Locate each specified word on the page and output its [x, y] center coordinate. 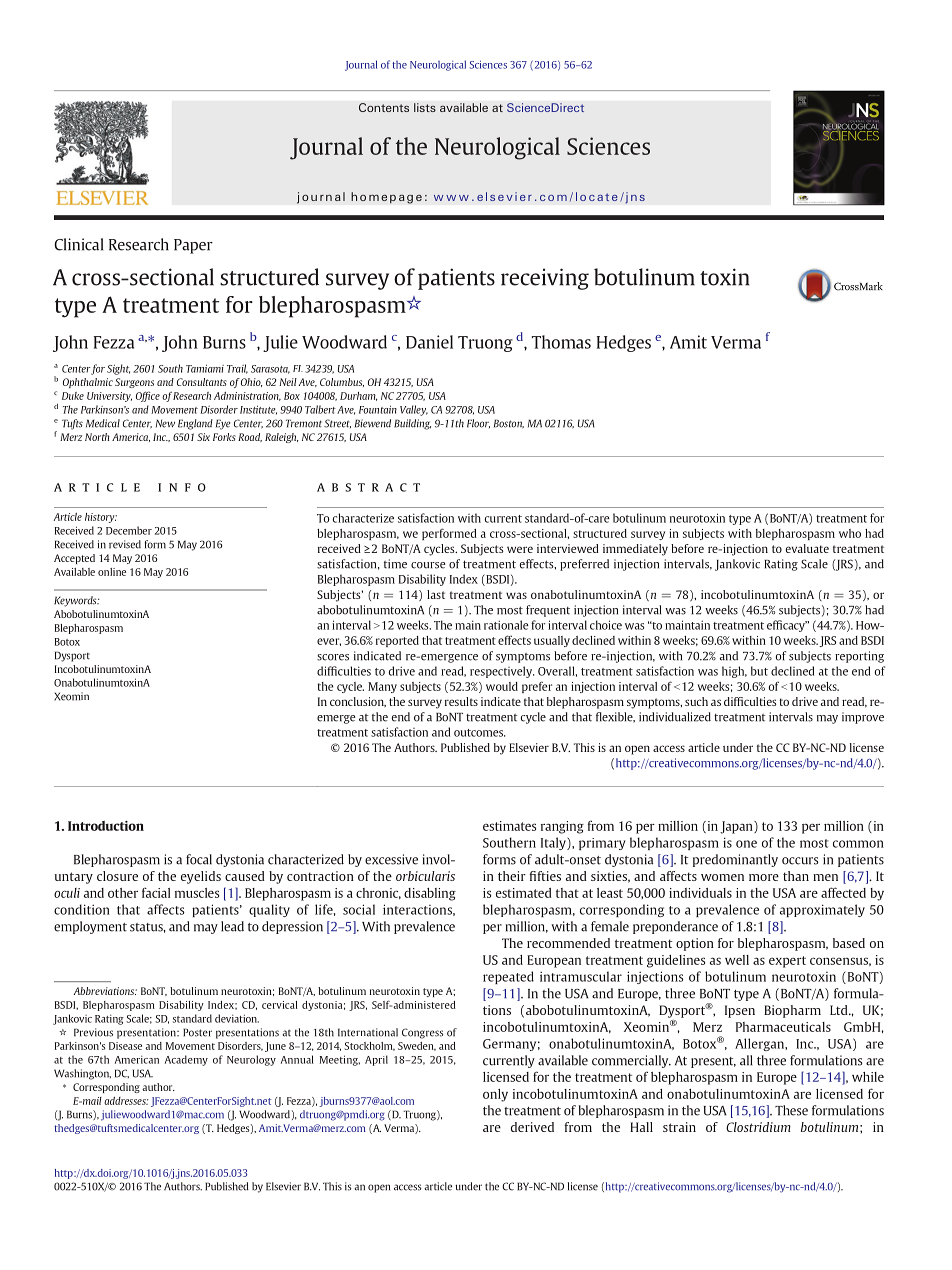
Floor [478, 423]
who [850, 533]
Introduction [106, 826]
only [495, 1095]
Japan [737, 827]
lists [425, 107]
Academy [186, 1060]
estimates [509, 826]
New [165, 423]
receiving [545, 279]
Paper [193, 246]
